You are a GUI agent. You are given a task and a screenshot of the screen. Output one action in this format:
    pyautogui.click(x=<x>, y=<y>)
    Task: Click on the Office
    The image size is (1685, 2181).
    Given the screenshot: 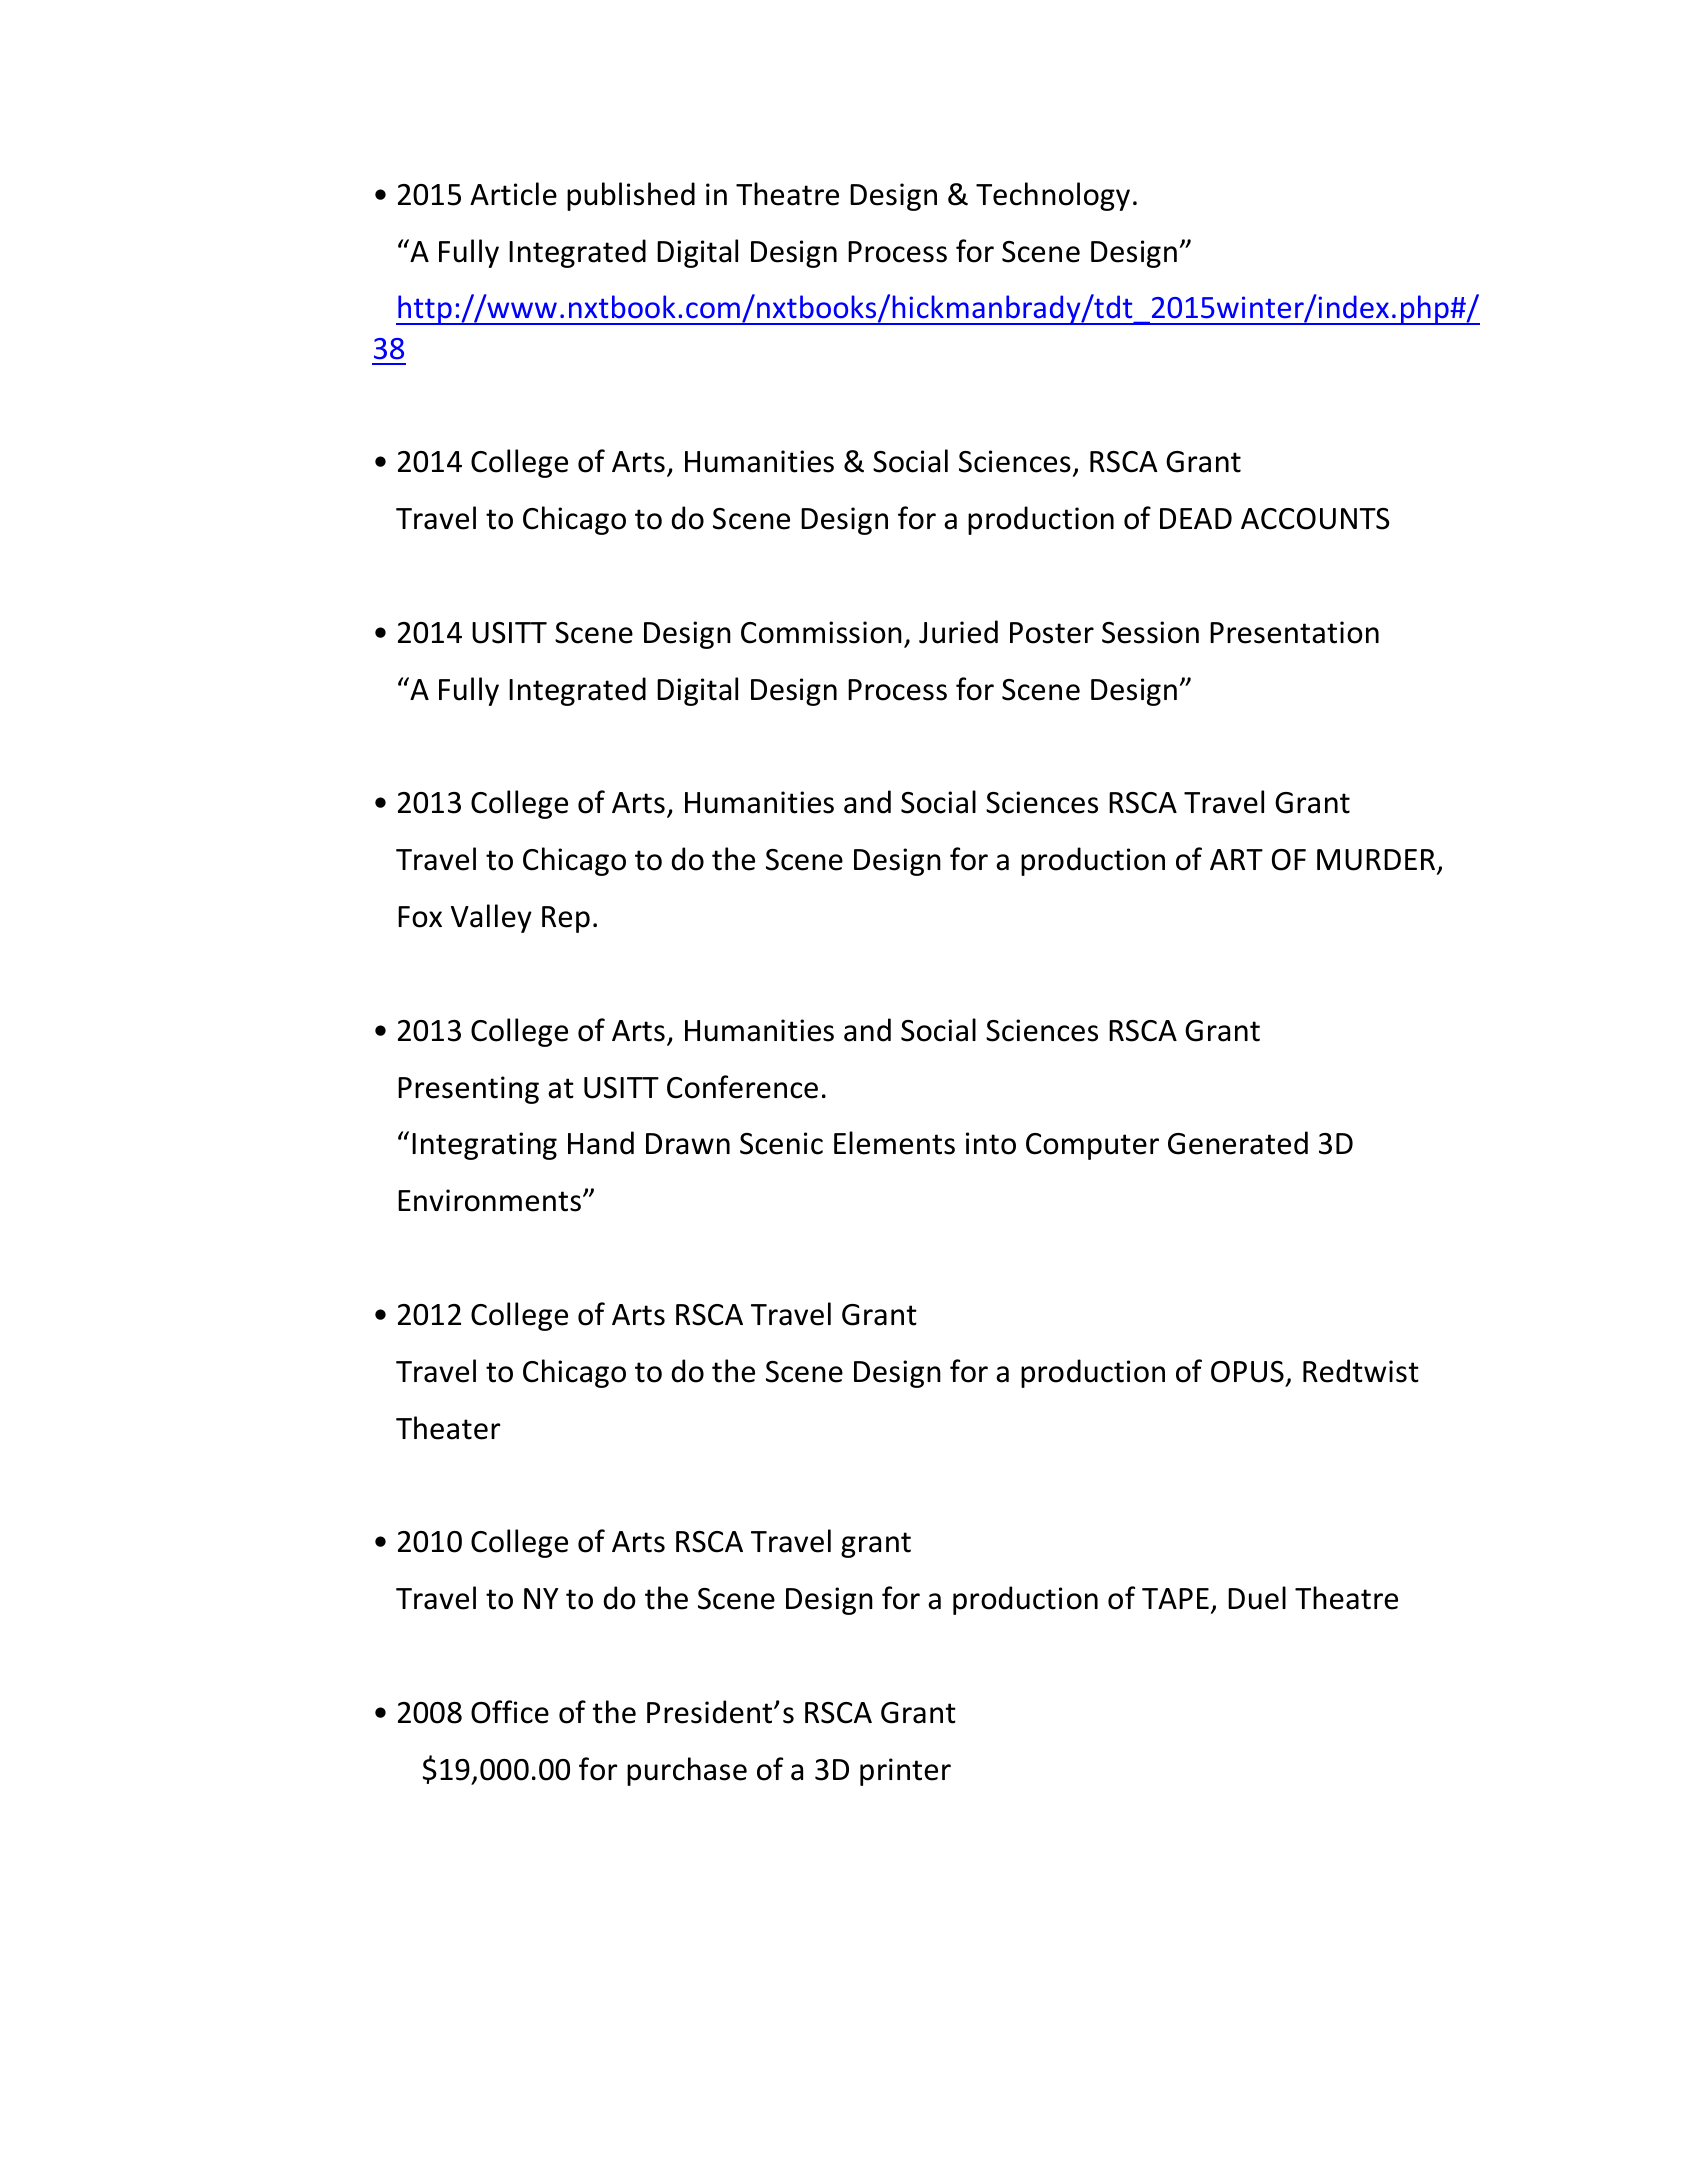 What is the action you would take?
    pyautogui.click(x=510, y=1712)
